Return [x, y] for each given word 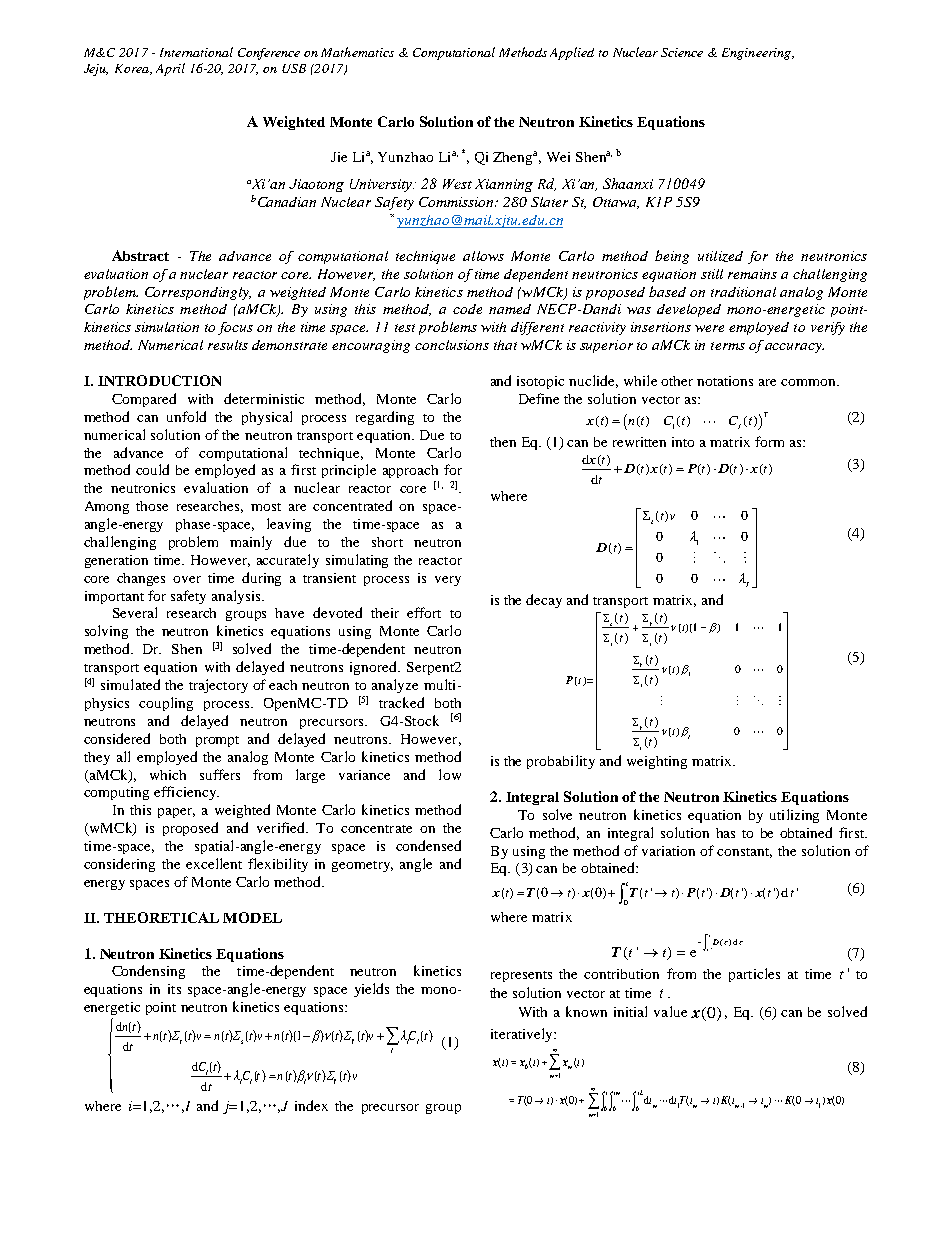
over [187, 579]
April [170, 69]
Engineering [757, 54]
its [174, 989]
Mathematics [357, 52]
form [769, 441]
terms [728, 346]
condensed [428, 845]
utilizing [794, 816]
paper [176, 813]
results [228, 345]
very [448, 581]
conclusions [452, 345]
